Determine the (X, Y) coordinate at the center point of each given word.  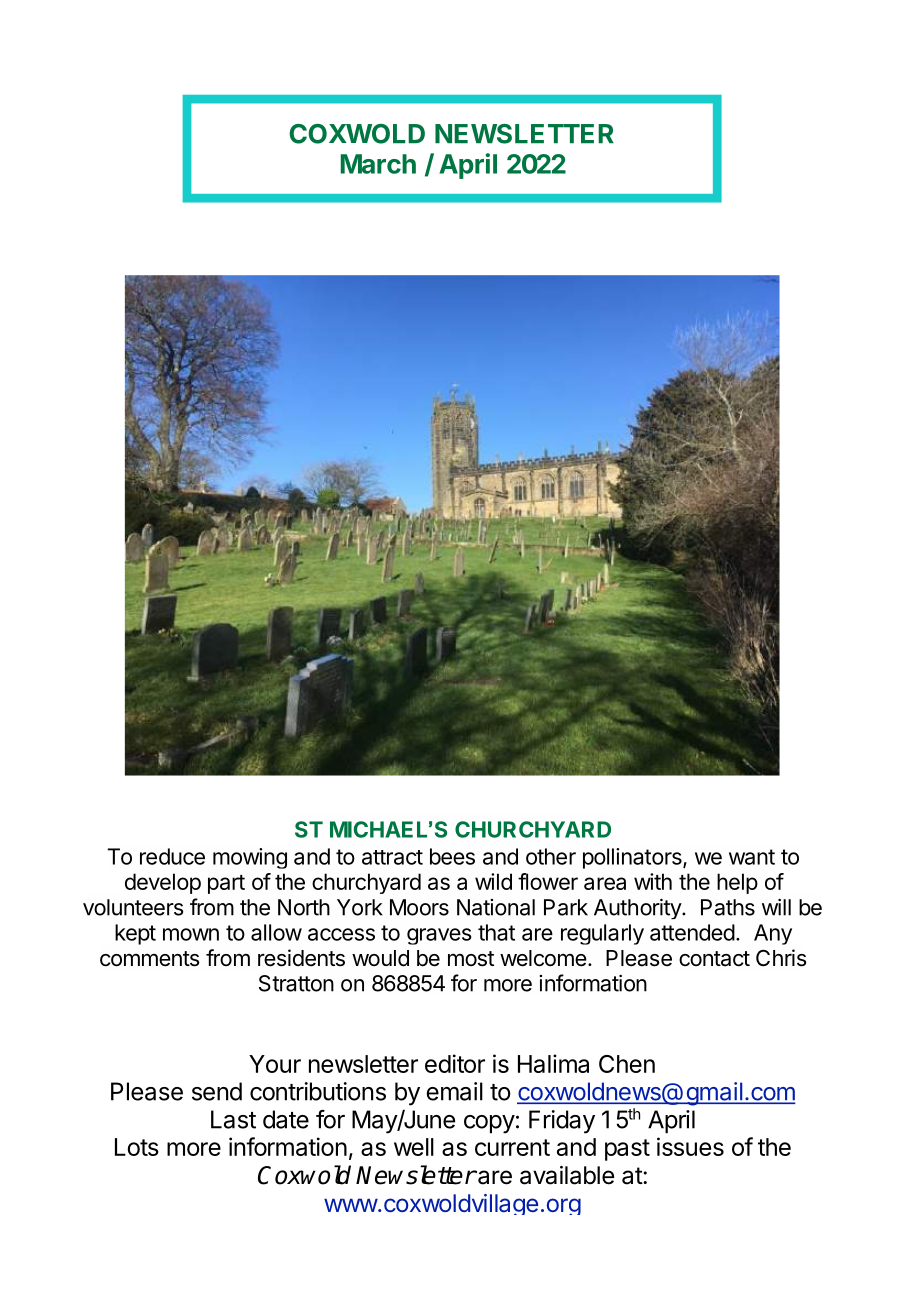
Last (233, 1119)
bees (452, 856)
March (378, 164)
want (752, 857)
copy (489, 1124)
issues (690, 1146)
